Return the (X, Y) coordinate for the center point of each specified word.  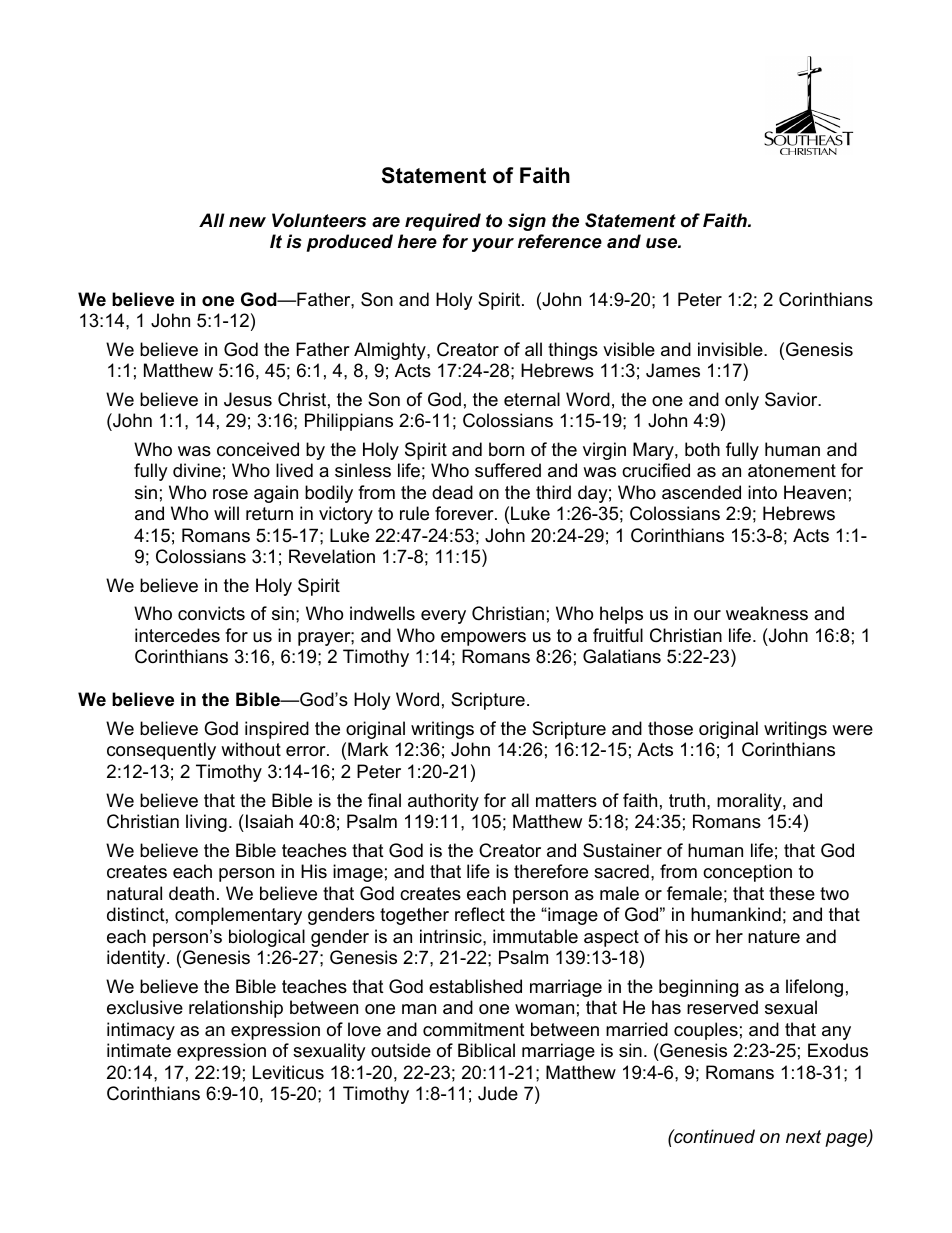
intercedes (177, 635)
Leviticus (288, 1072)
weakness (767, 613)
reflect (480, 914)
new (247, 222)
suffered (508, 470)
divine (197, 470)
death (191, 893)
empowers (483, 639)
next (803, 1137)
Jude (498, 1093)
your (493, 245)
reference (560, 241)
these (792, 893)
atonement (792, 471)
